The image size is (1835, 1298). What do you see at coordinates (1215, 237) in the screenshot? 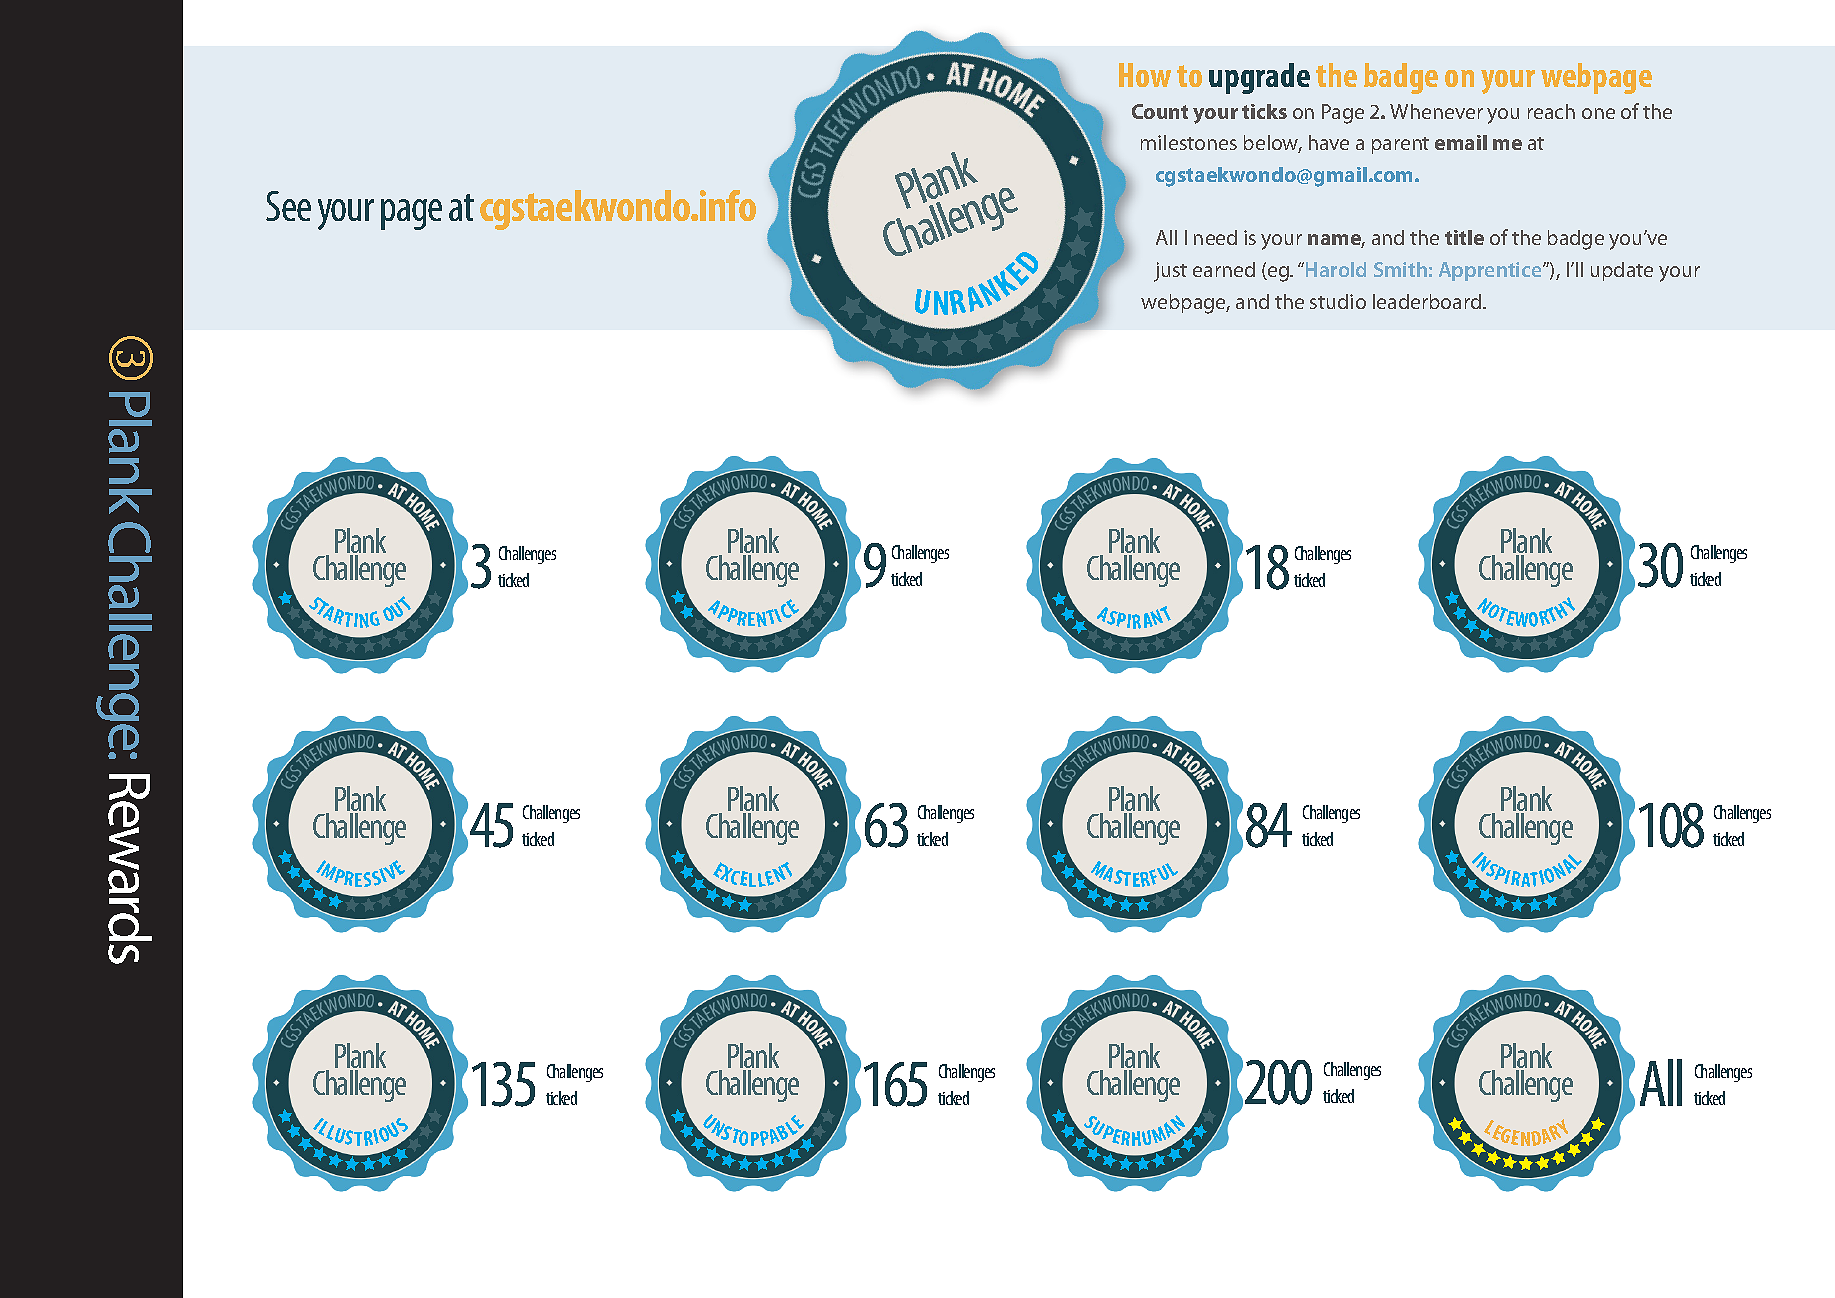
I see `need` at bounding box center [1215, 237].
